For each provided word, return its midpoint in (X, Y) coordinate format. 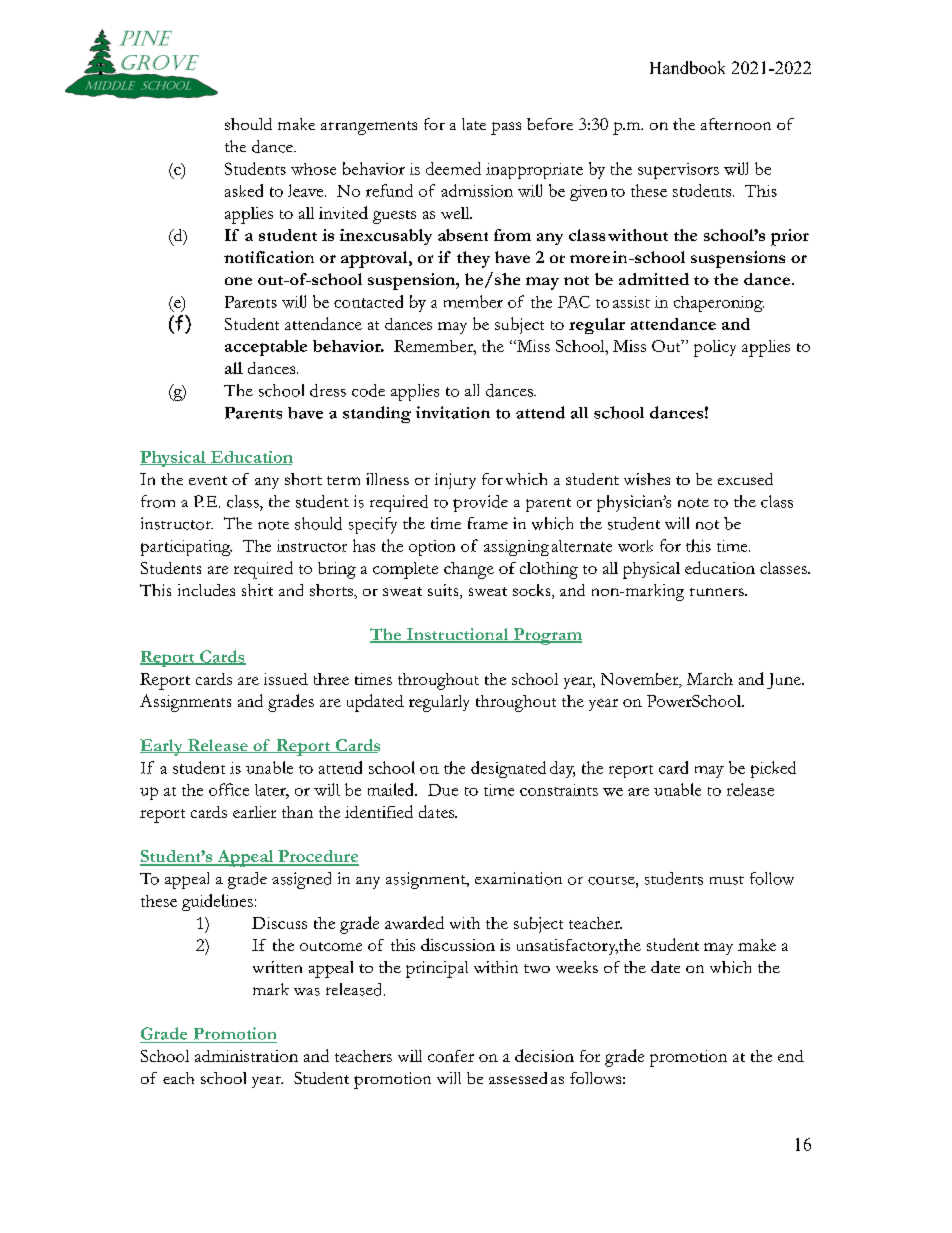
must (727, 880)
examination (518, 878)
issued (286, 679)
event (208, 480)
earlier (254, 812)
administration (246, 1056)
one (238, 281)
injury (455, 481)
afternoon (736, 124)
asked (244, 190)
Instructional (458, 635)
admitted (654, 279)
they (473, 259)
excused (745, 479)
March (710, 679)
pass (506, 128)
